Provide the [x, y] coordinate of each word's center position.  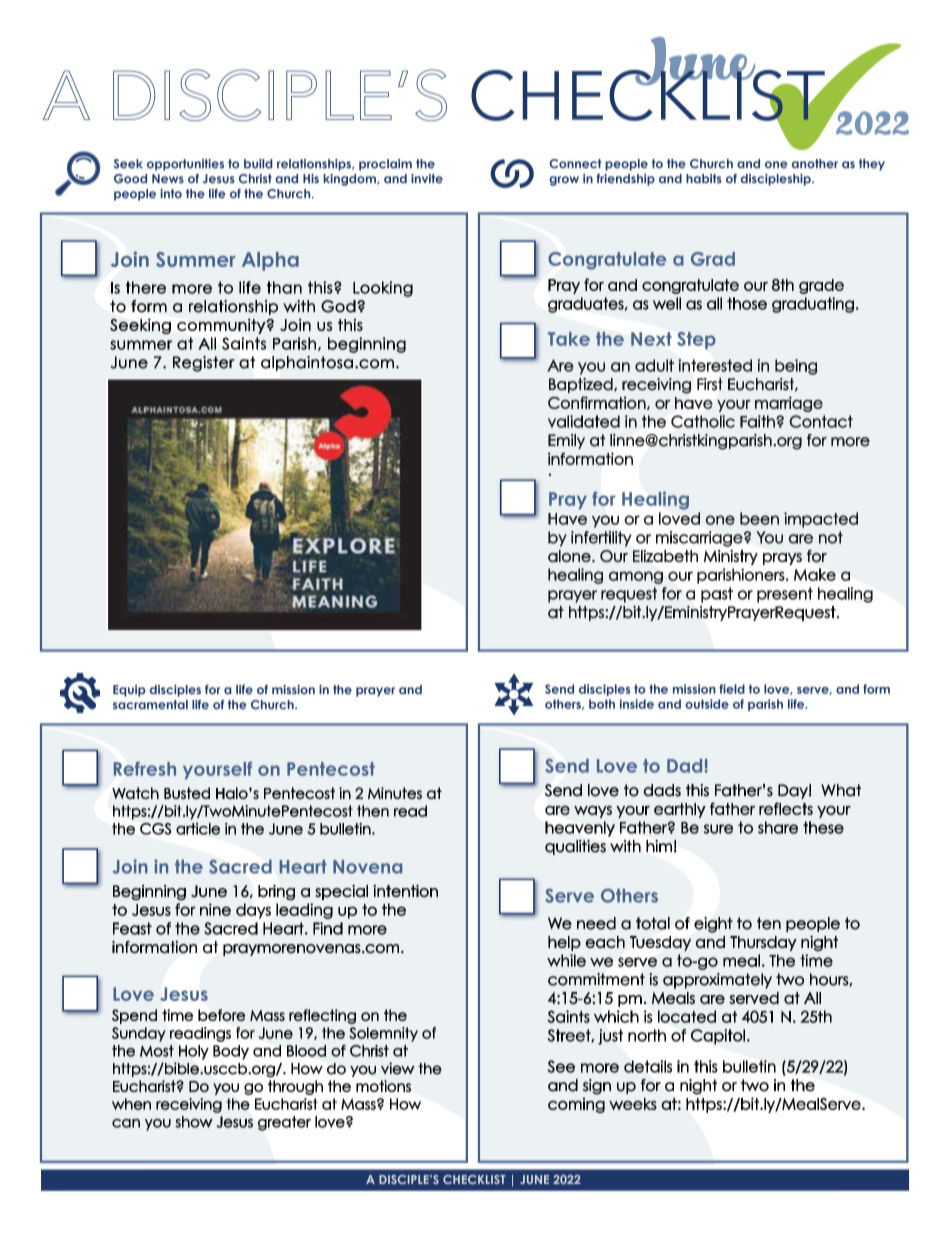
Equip [129, 691]
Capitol [718, 1037]
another [815, 164]
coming [576, 1105]
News [168, 179]
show [194, 1122]
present [785, 595]
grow [564, 181]
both [602, 704]
